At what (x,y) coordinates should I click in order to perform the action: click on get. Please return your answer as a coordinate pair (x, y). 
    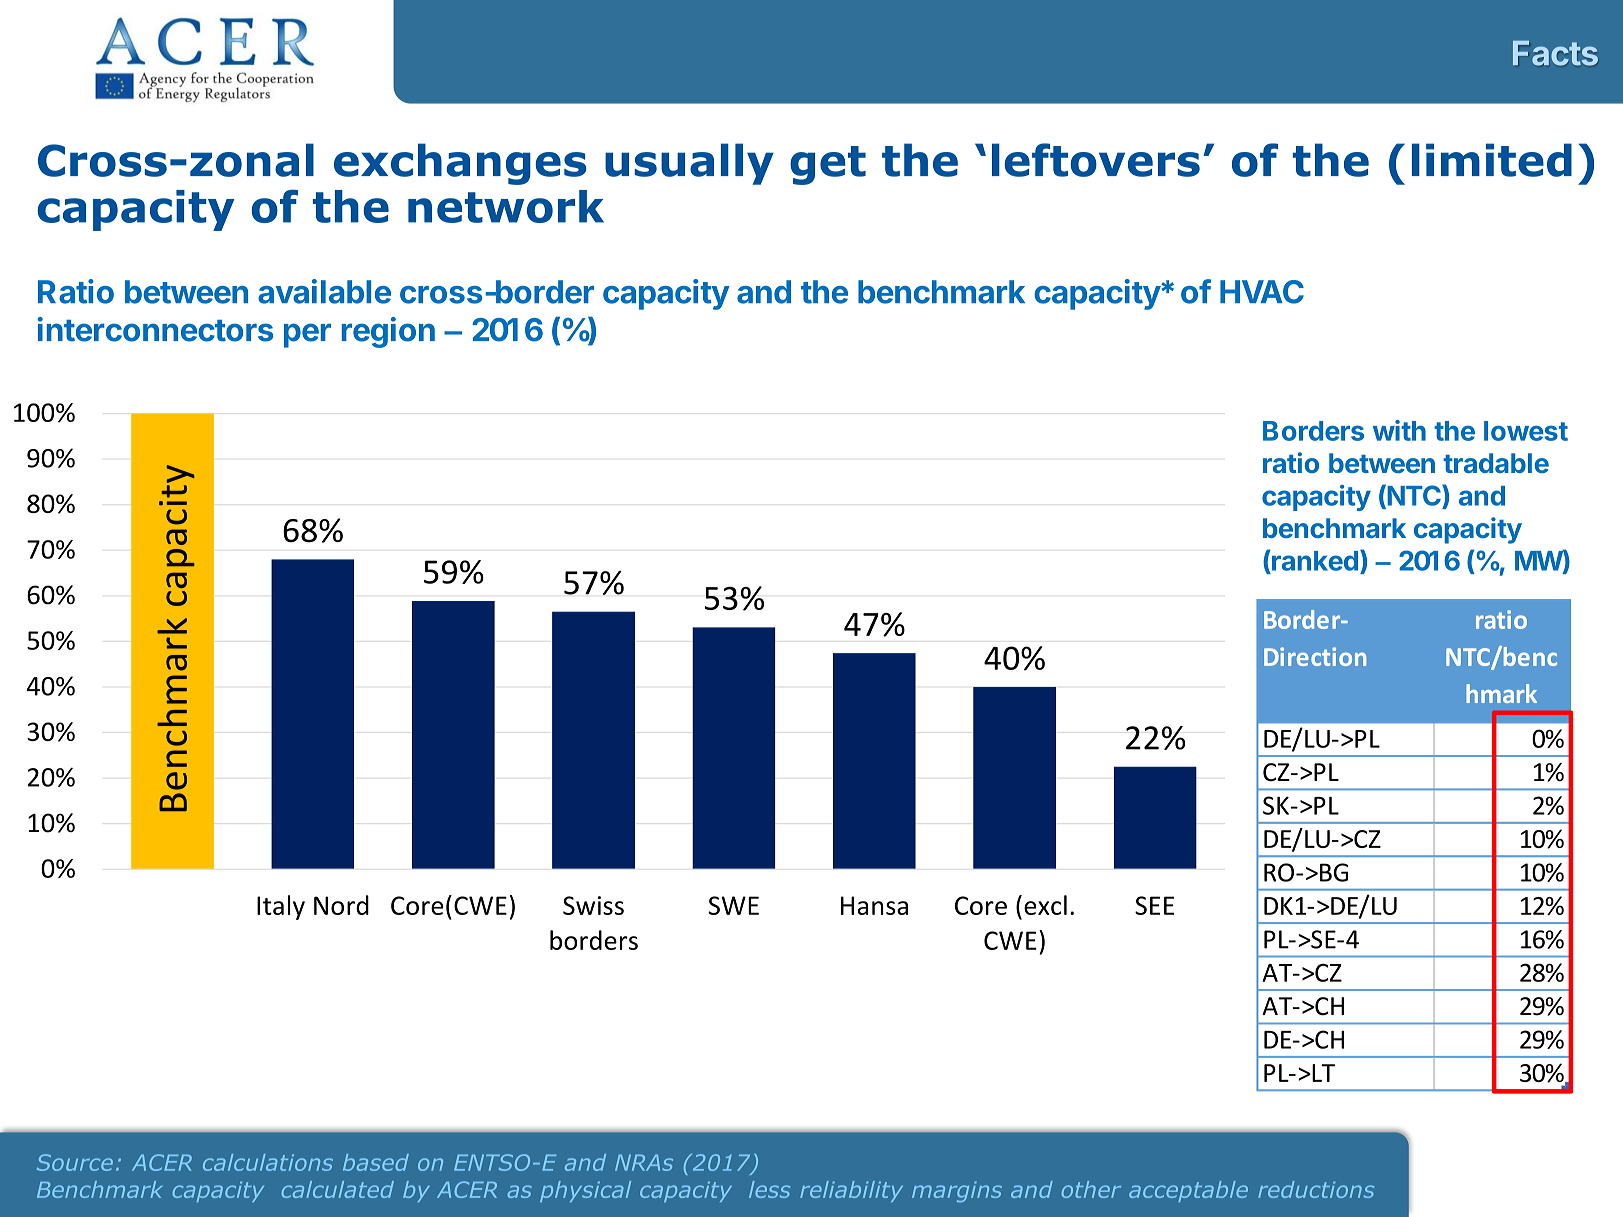
    Looking at the image, I should click on (828, 165).
